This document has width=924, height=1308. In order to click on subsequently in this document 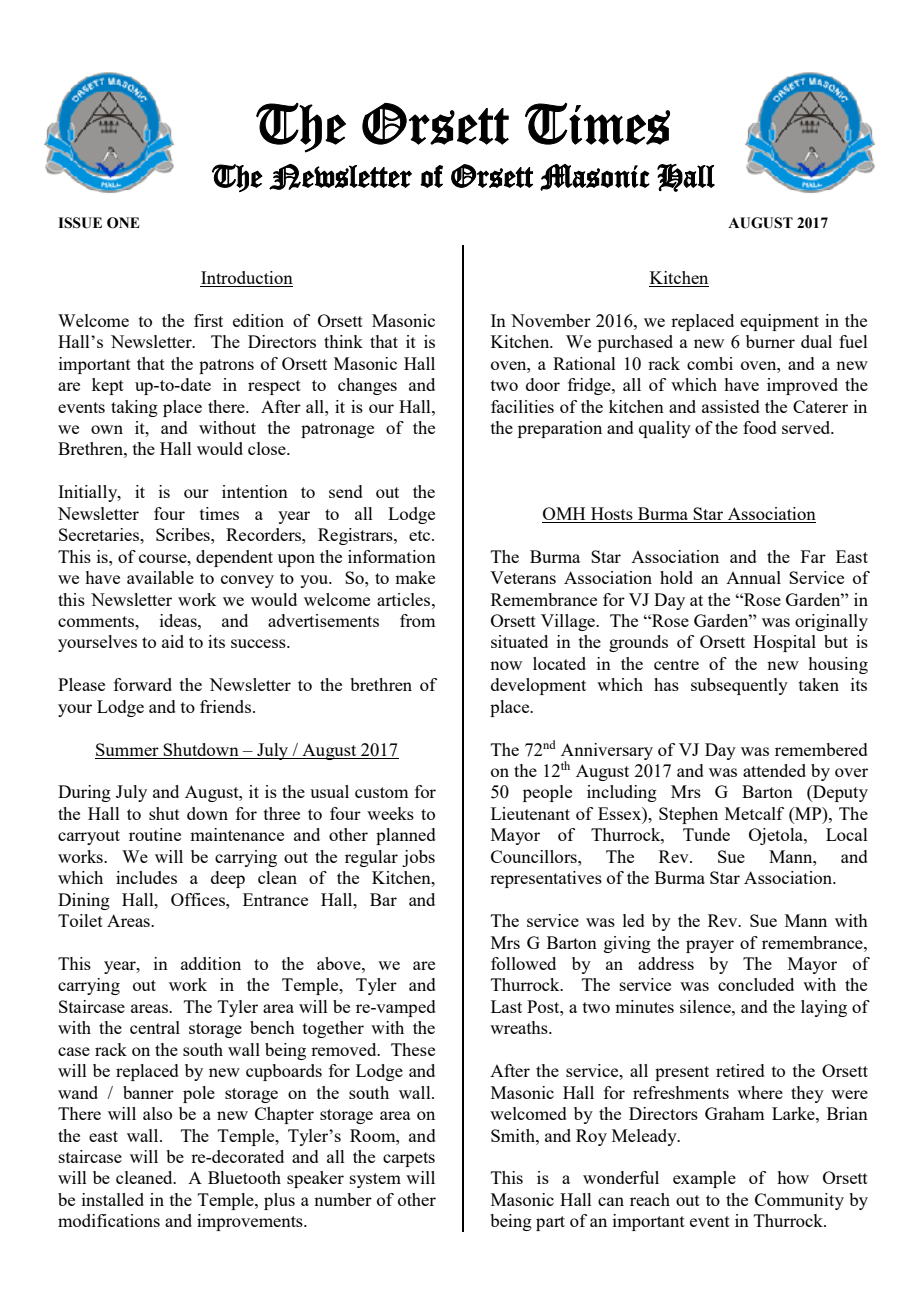, I will do `click(739, 686)`.
